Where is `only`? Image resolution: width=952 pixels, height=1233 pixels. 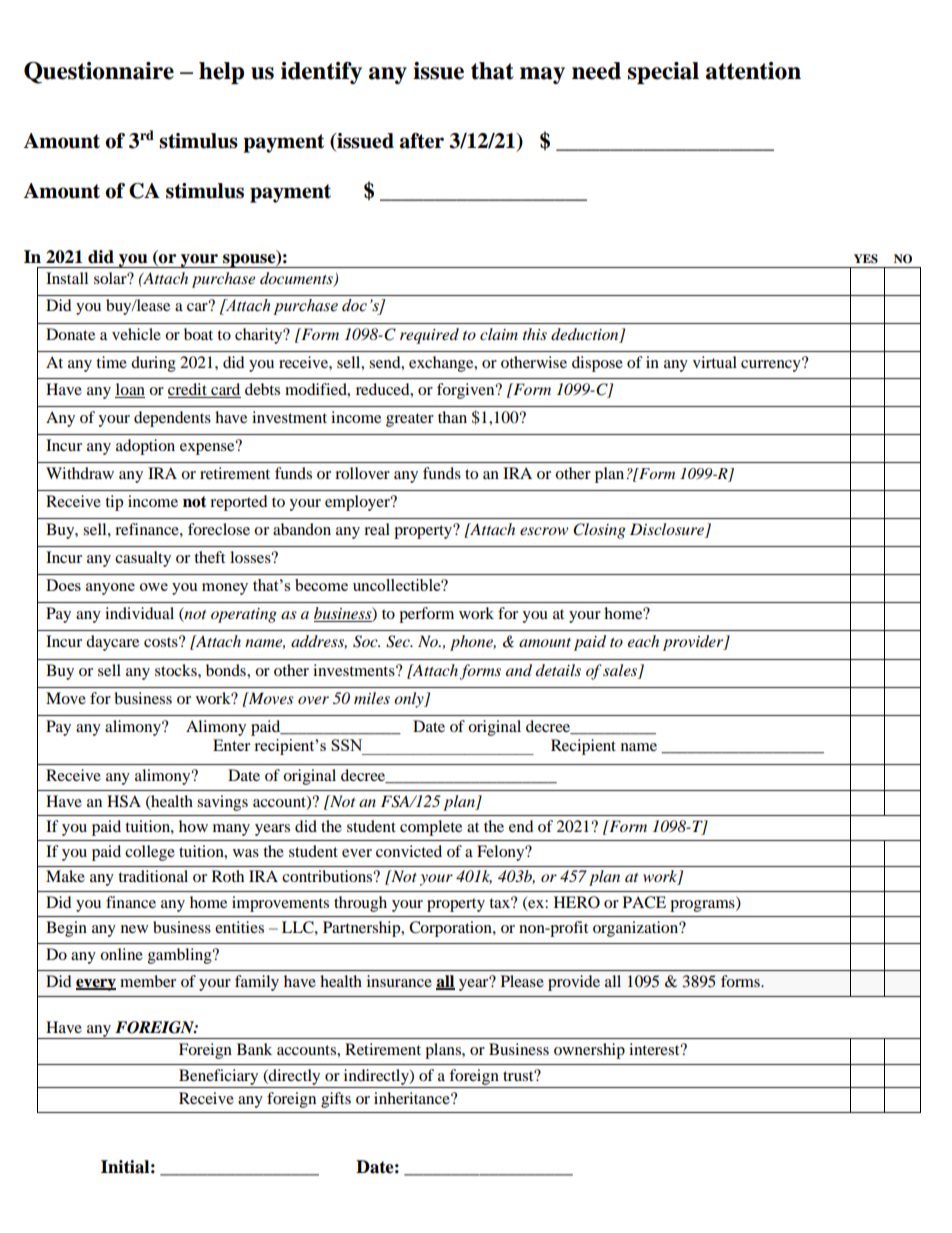 only is located at coordinates (410, 700).
